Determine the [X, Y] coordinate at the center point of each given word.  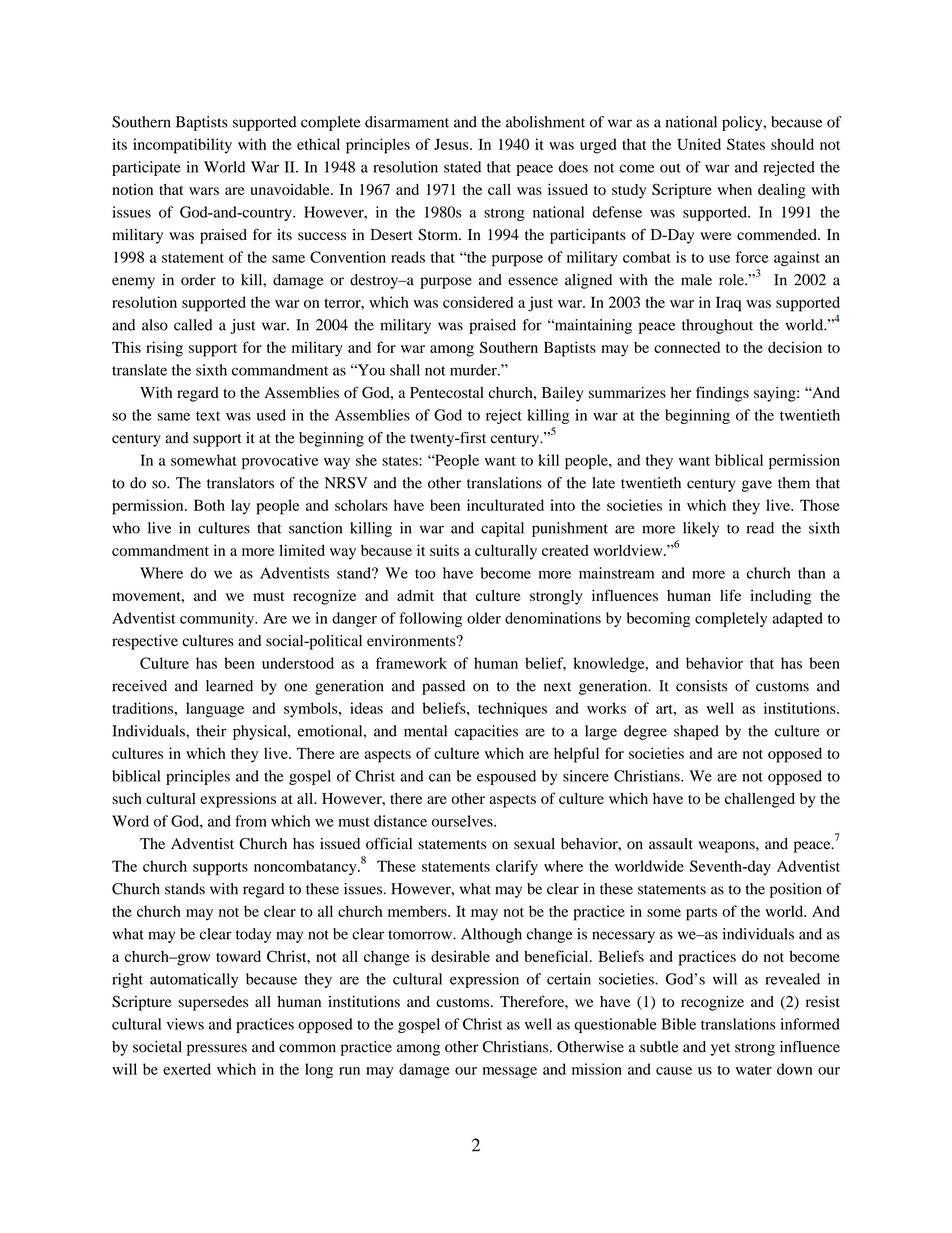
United [699, 144]
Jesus [452, 144]
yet [720, 1049]
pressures [217, 1050]
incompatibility [182, 146]
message [510, 1073]
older [484, 618]
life [730, 595]
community [218, 619]
